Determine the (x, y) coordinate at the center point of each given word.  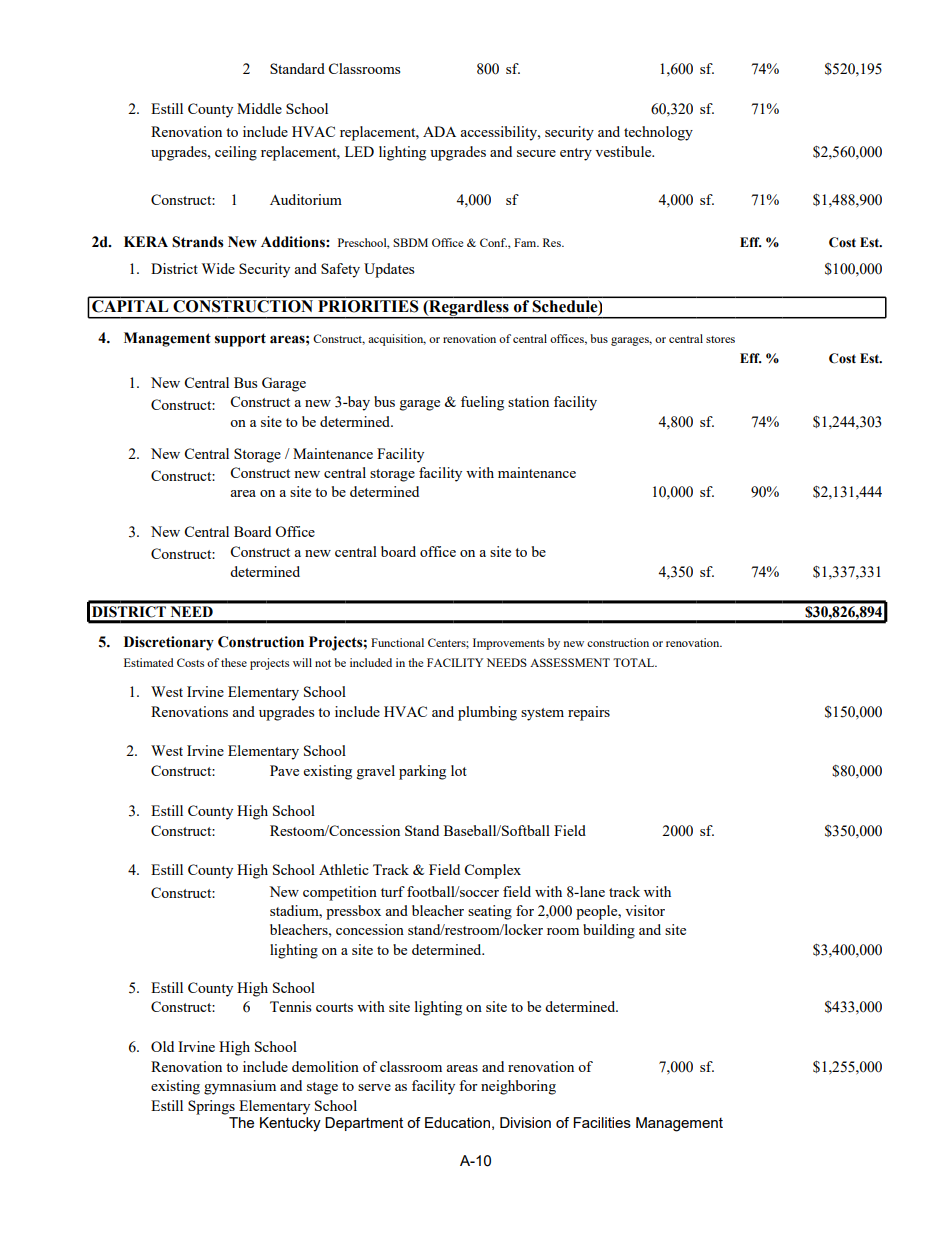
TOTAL (635, 662)
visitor (645, 910)
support (240, 340)
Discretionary (169, 643)
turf (393, 891)
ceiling (236, 153)
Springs (211, 1107)
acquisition (397, 340)
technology (658, 133)
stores (720, 339)
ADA (439, 131)
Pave (284, 770)
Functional (397, 642)
